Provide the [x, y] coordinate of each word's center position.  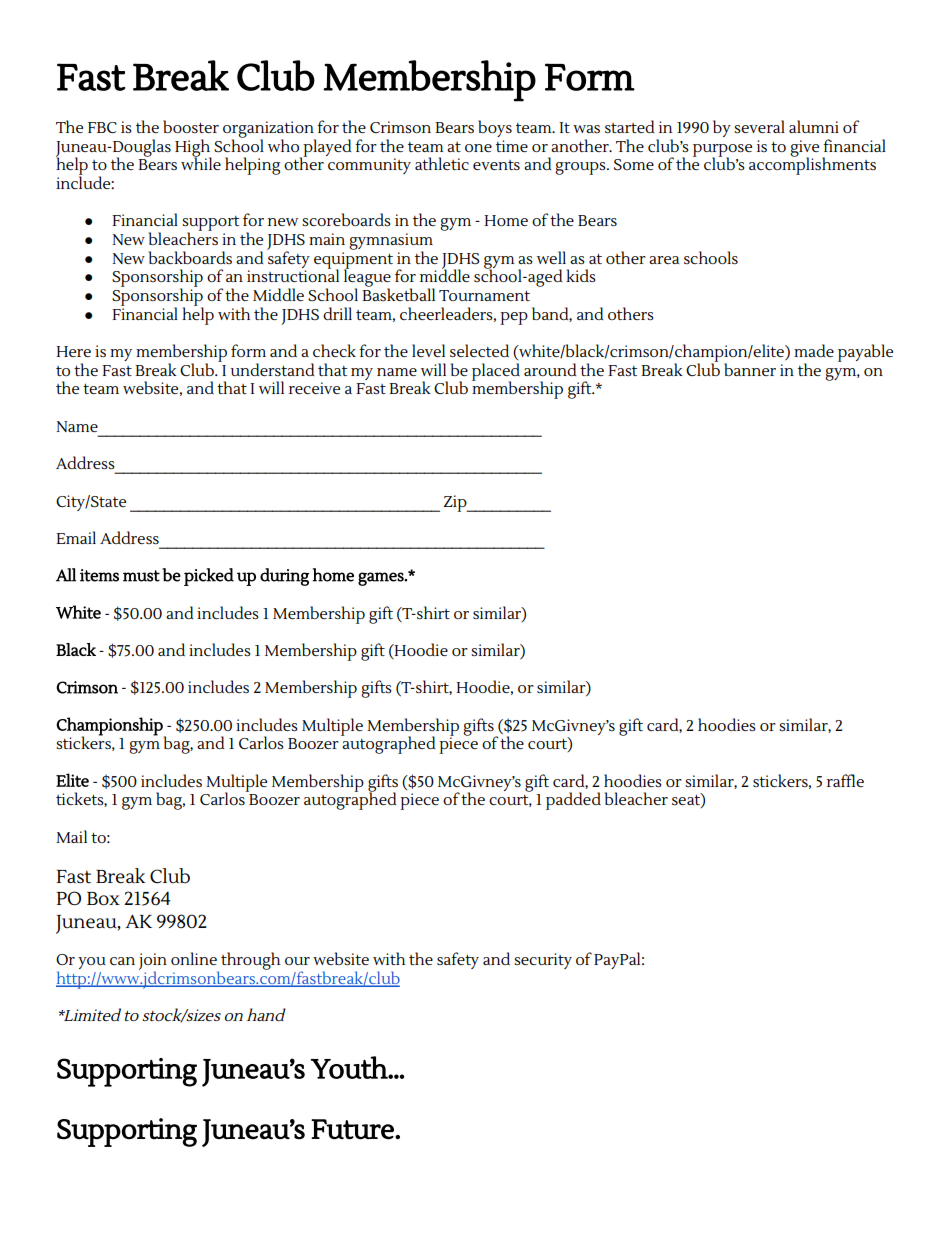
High [193, 149]
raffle [845, 780]
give [804, 149]
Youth [349, 1067]
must [141, 576]
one [478, 148]
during [284, 577]
